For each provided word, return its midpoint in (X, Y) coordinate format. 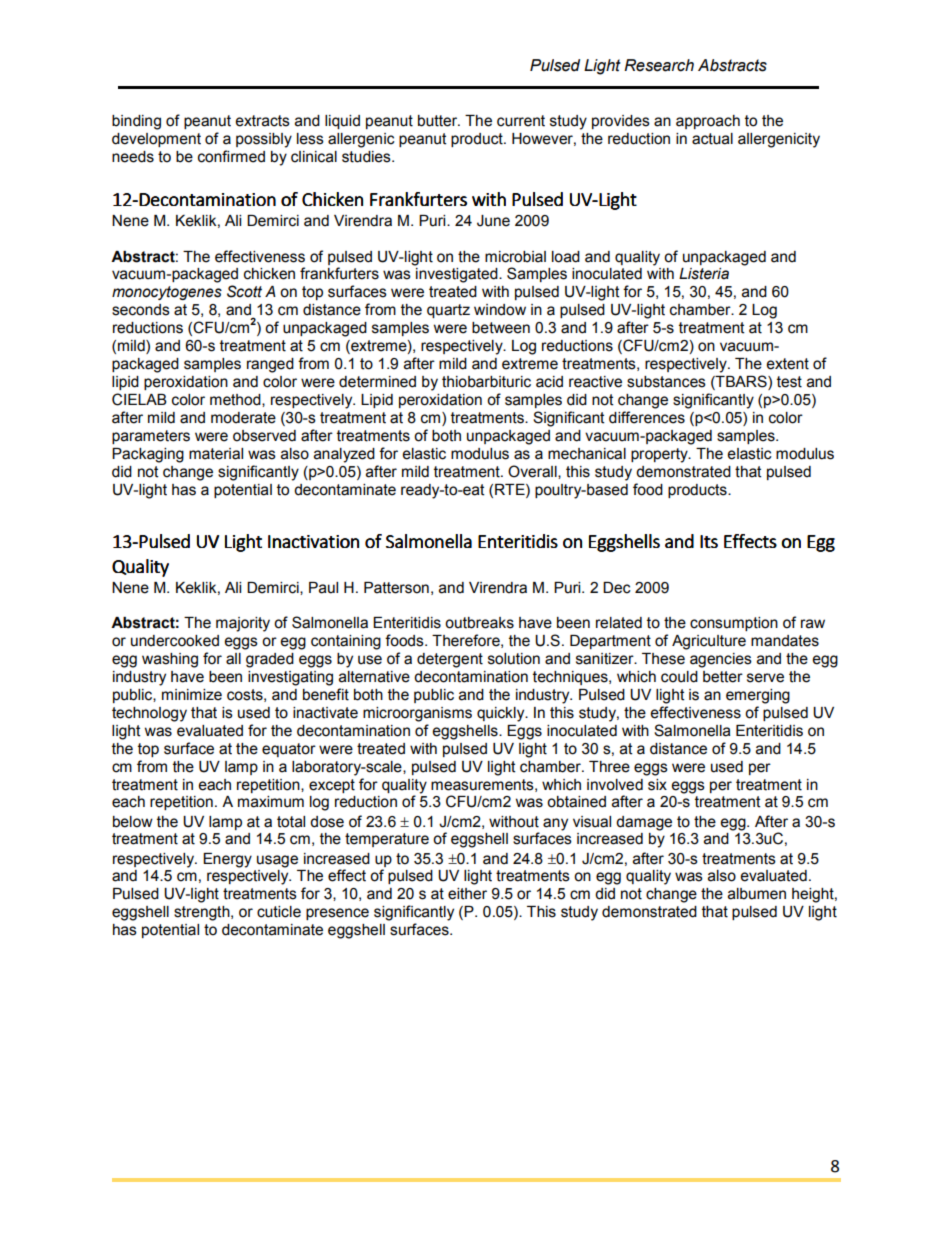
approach (708, 122)
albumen (757, 894)
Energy (227, 860)
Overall (533, 472)
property (660, 455)
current (521, 121)
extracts (262, 121)
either (467, 894)
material (216, 454)
